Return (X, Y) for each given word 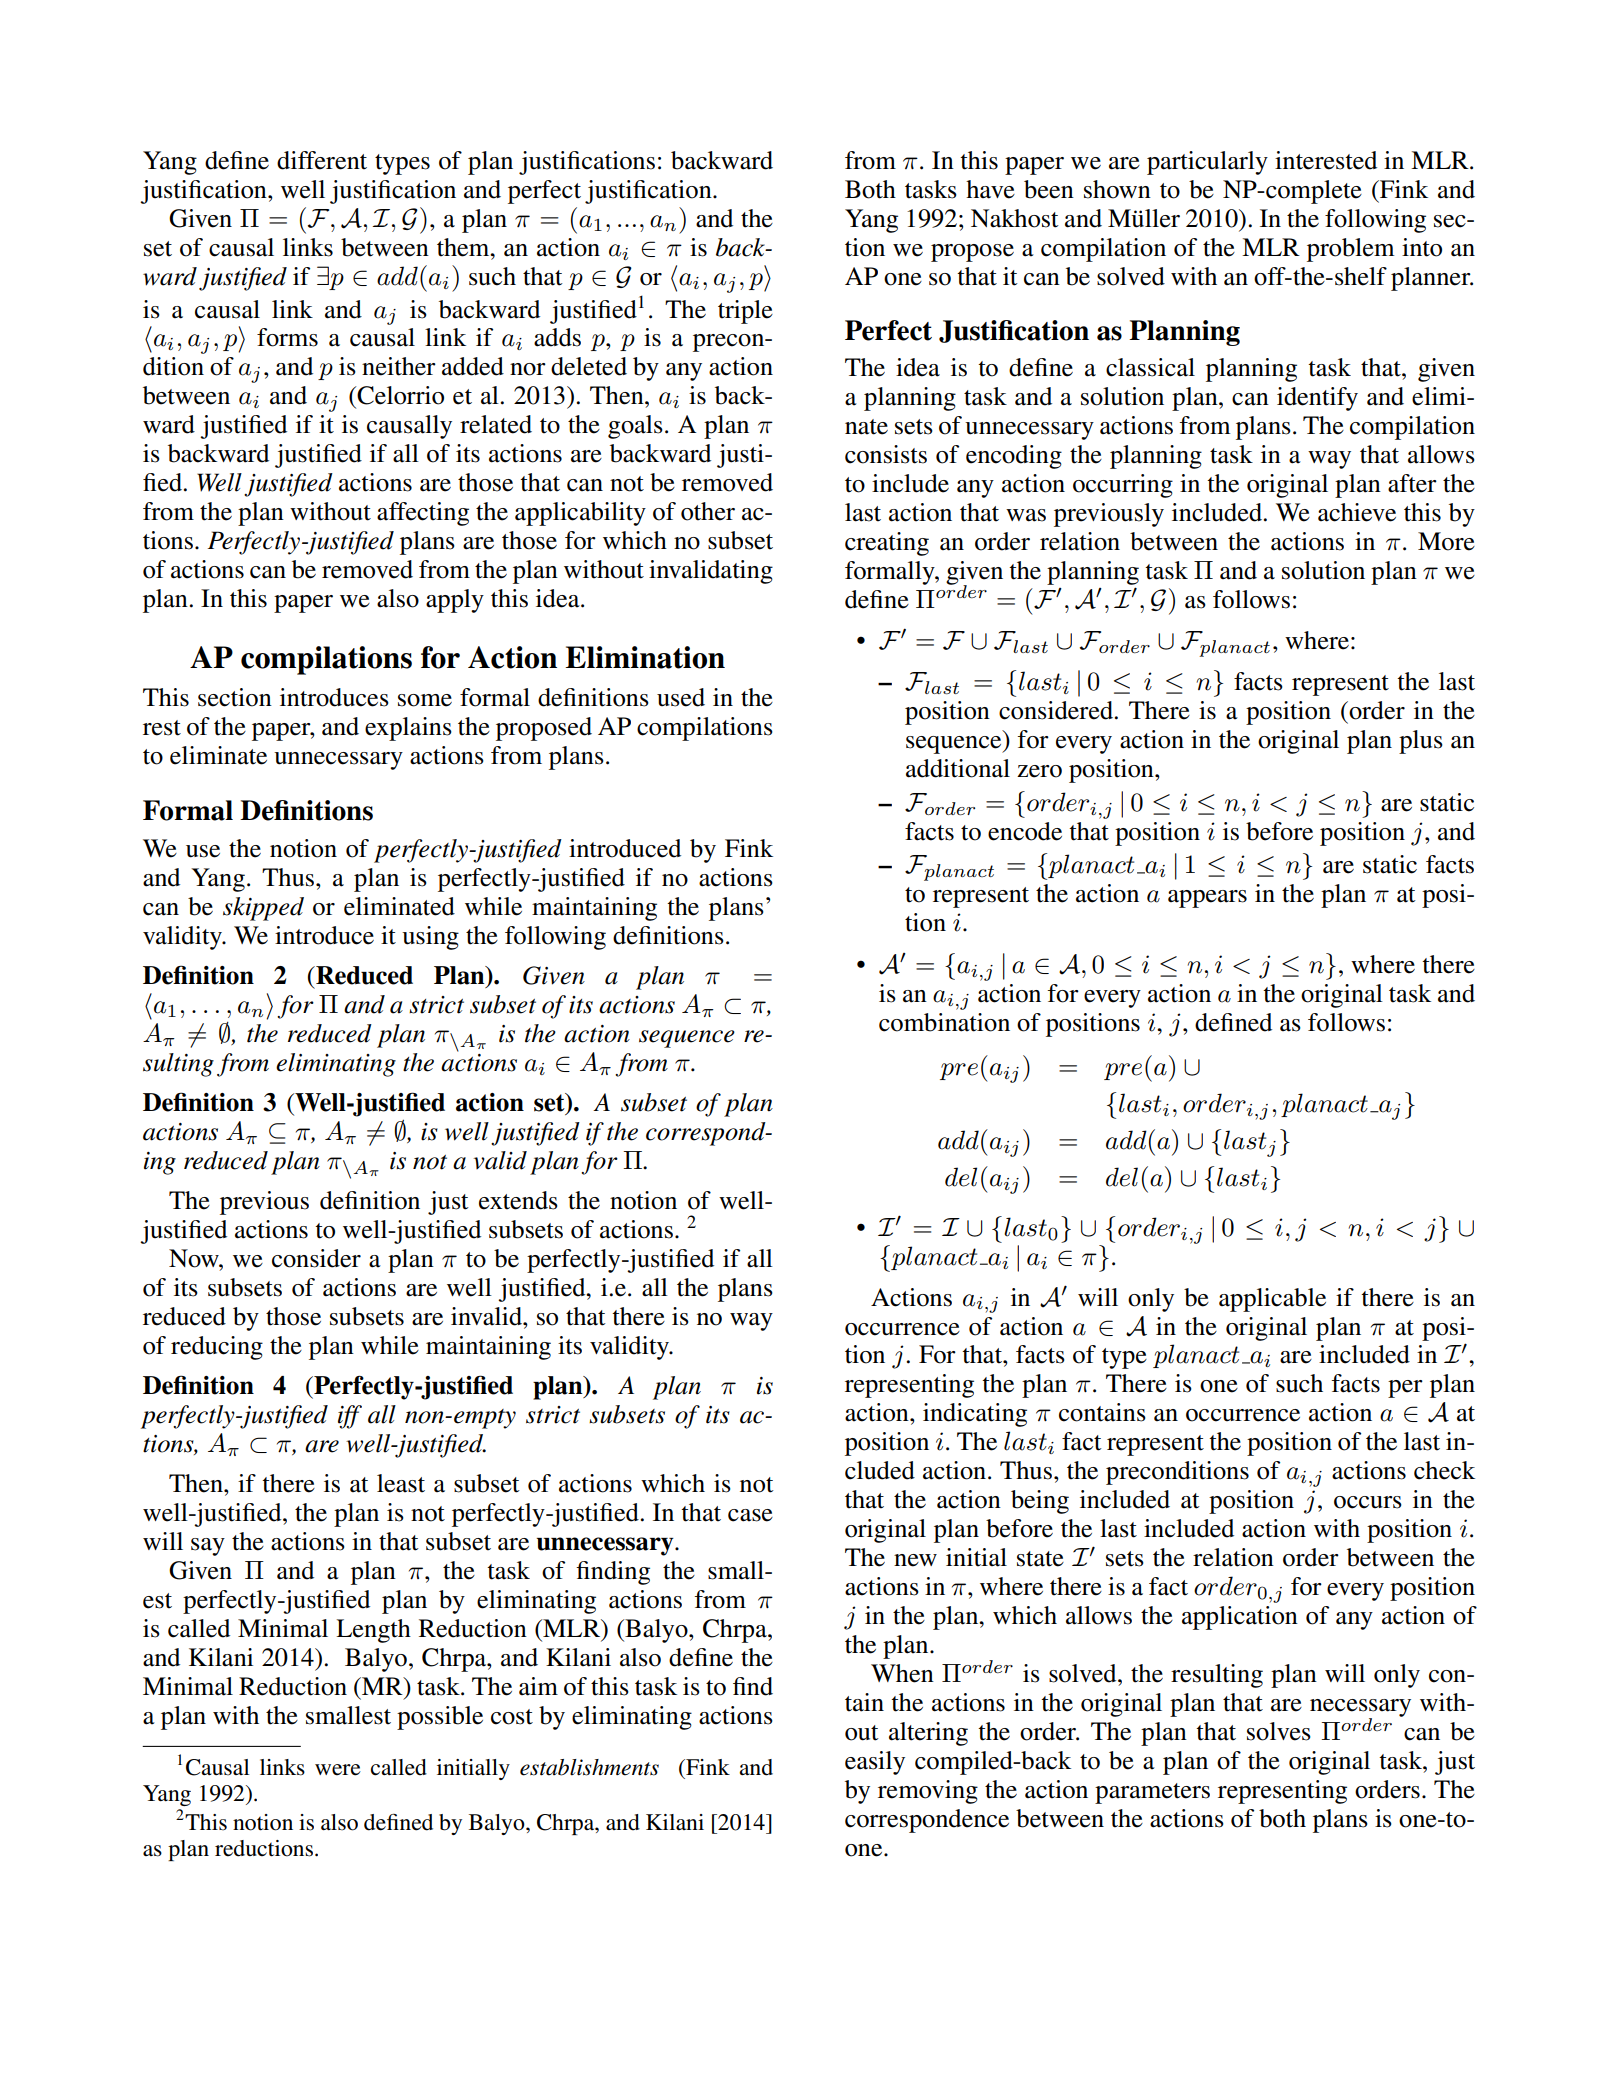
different (322, 160)
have (990, 189)
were (338, 1770)
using (430, 938)
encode (1025, 831)
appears (1207, 899)
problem (1351, 250)
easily (875, 1763)
